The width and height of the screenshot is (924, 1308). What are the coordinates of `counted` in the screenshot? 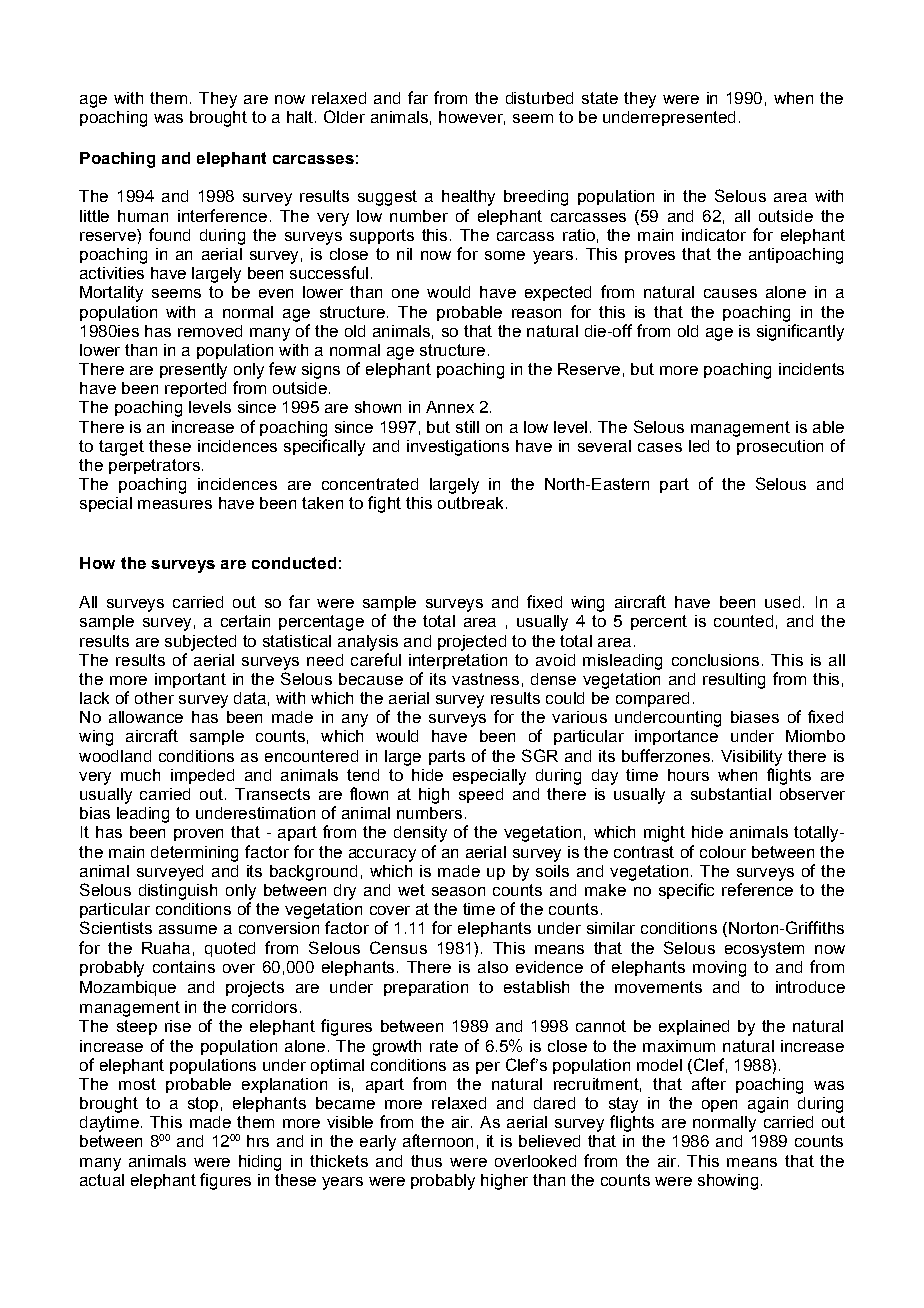 It's located at (743, 621).
